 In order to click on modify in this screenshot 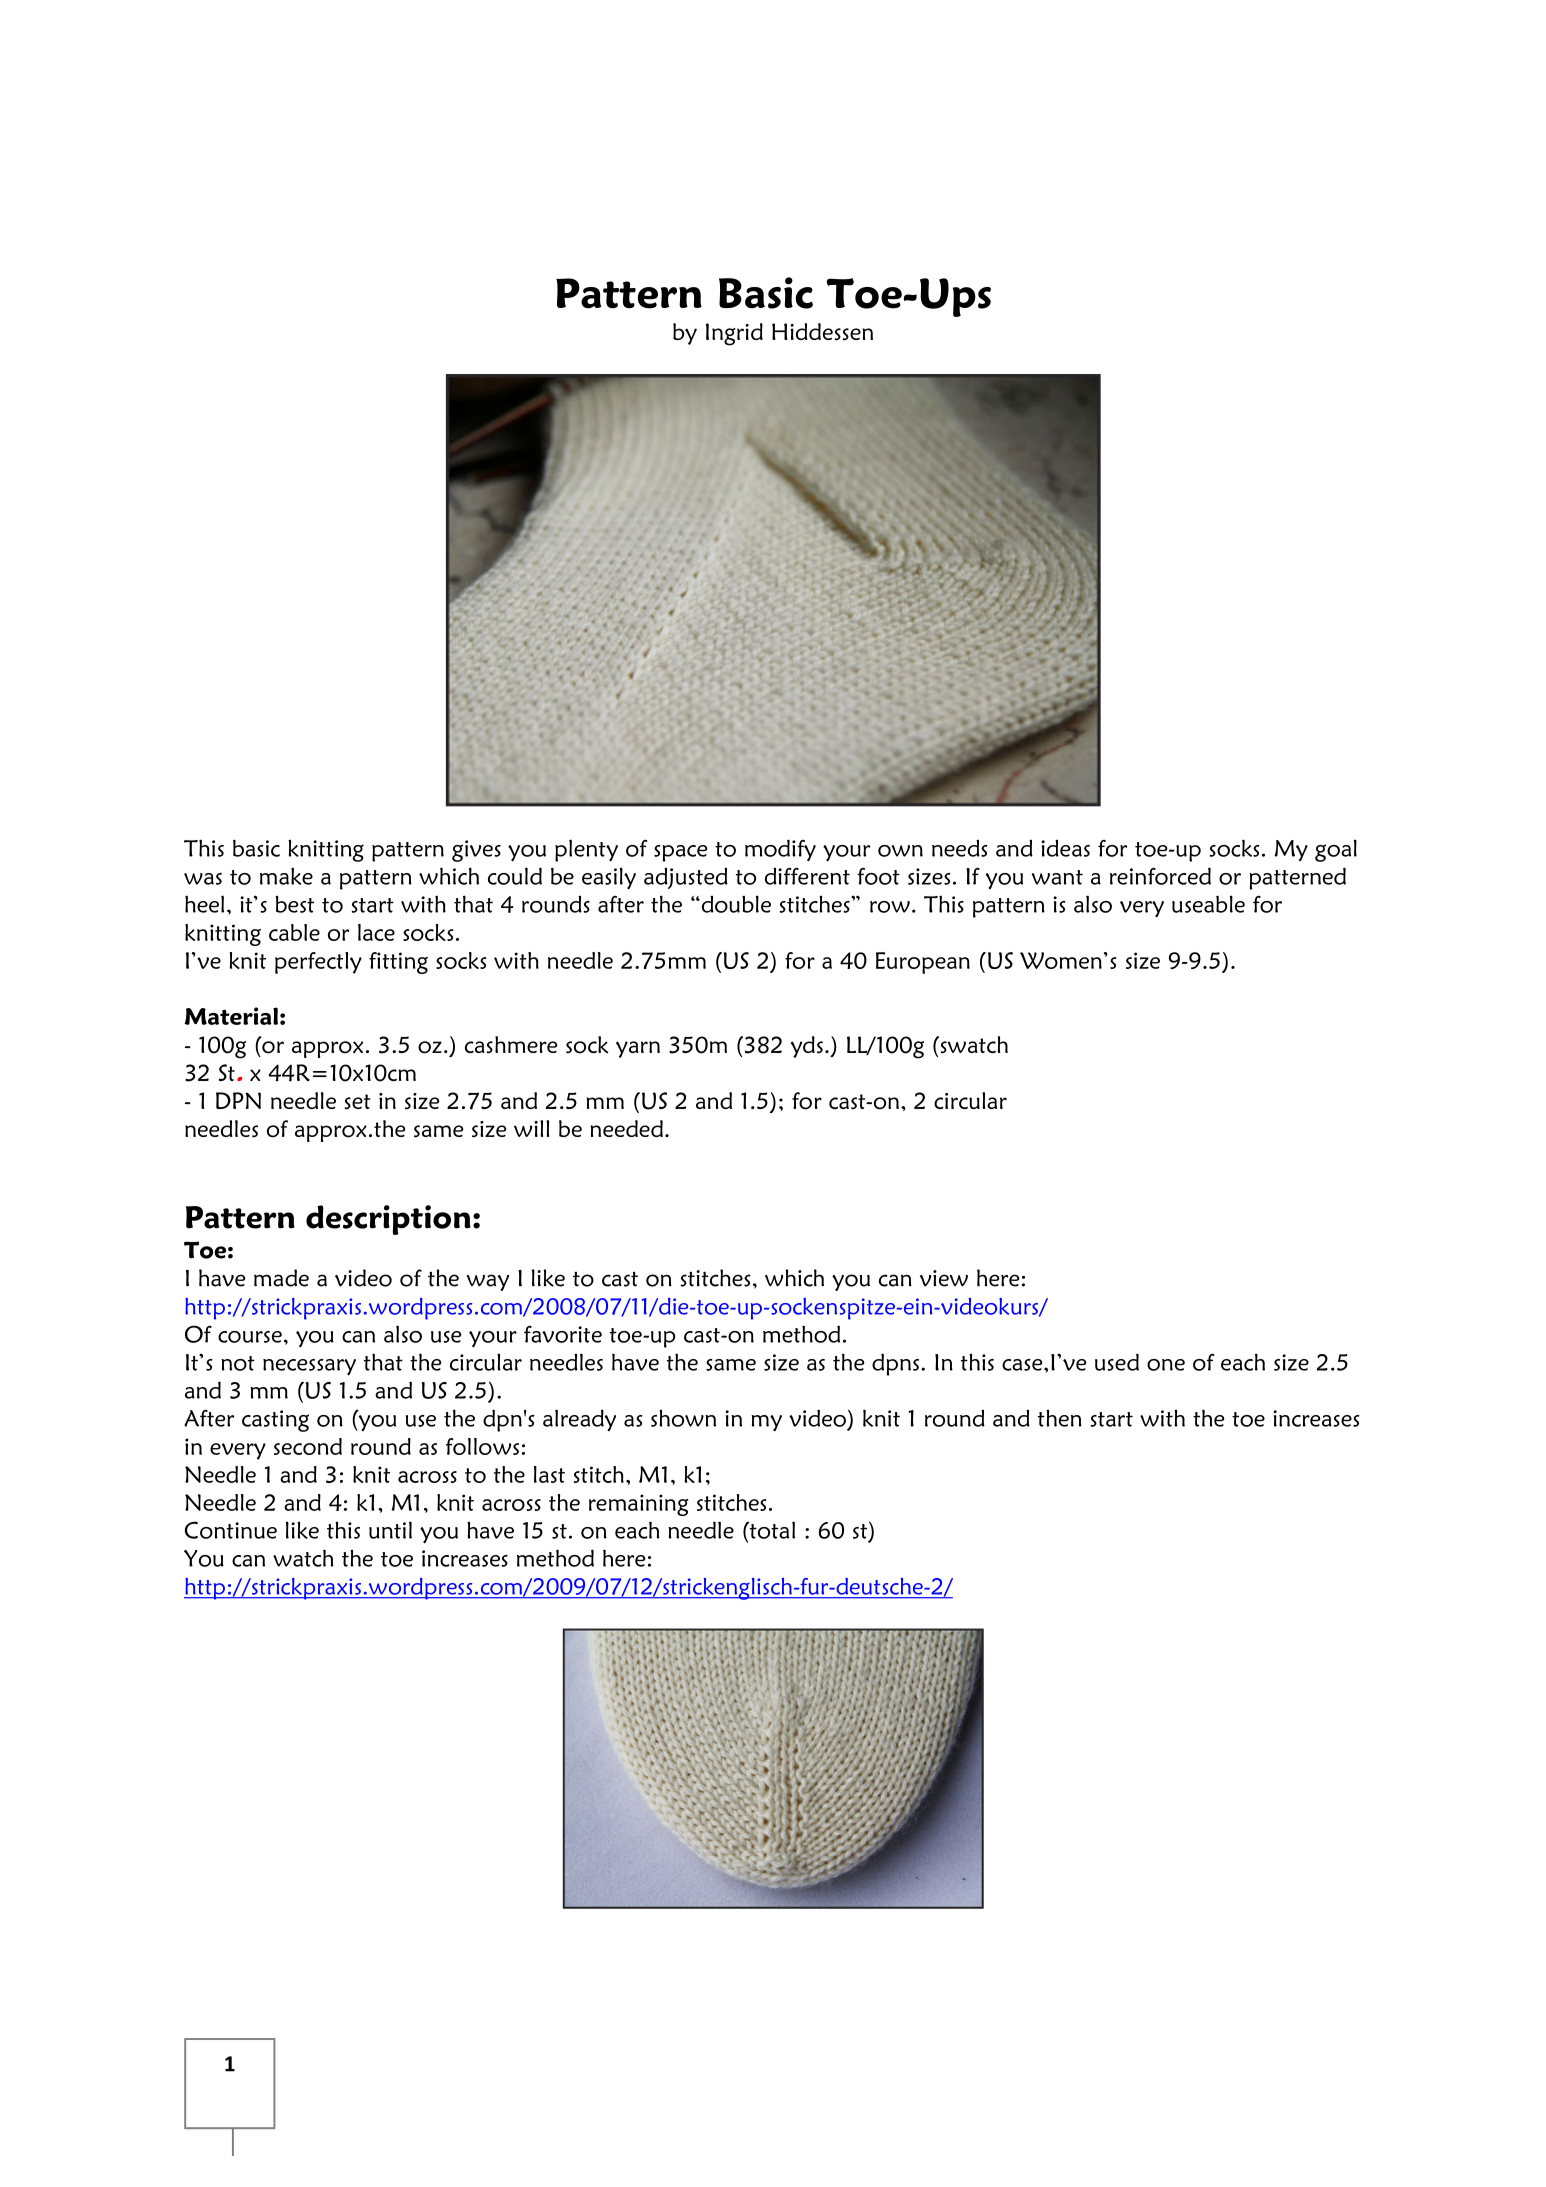, I will do `click(780, 850)`.
